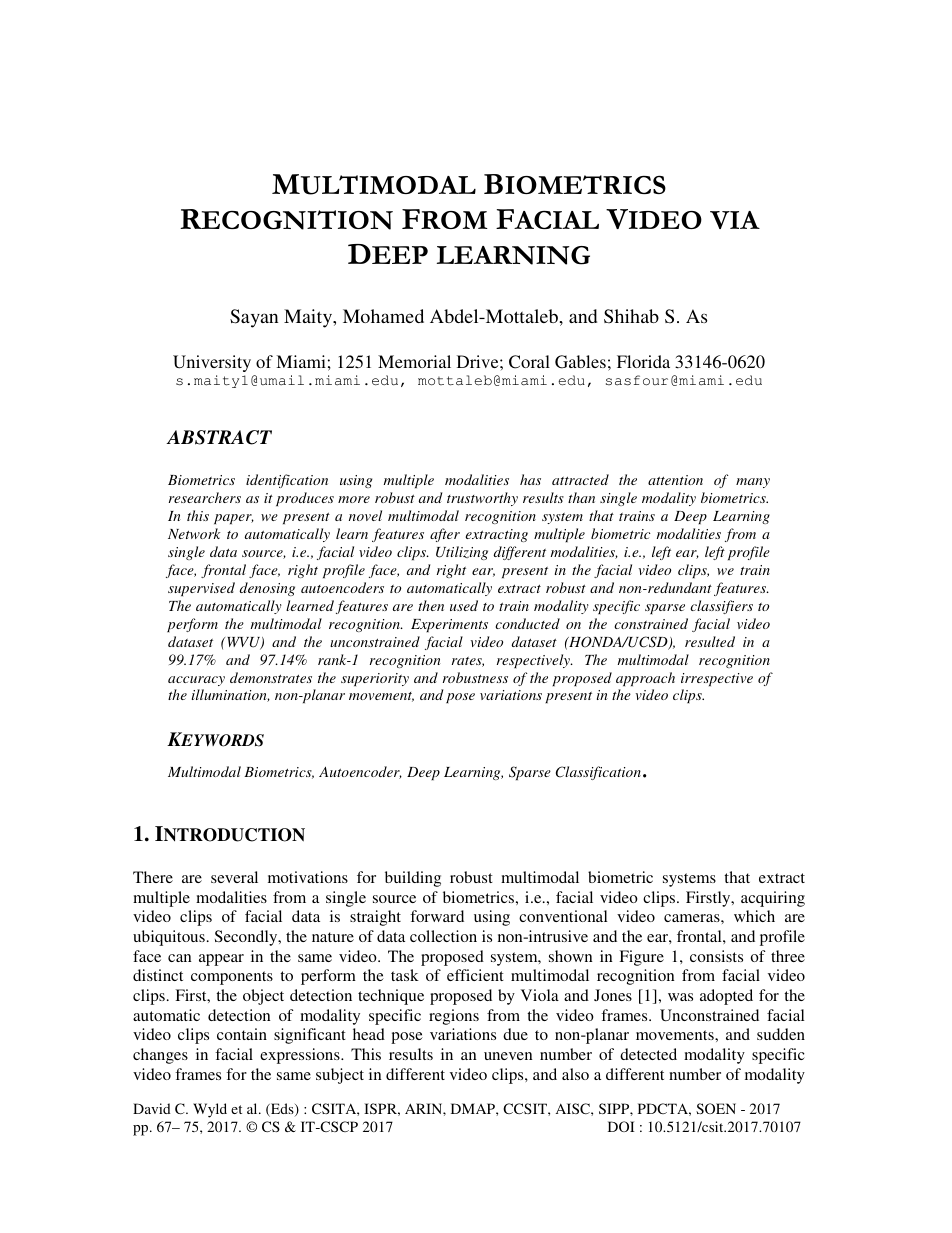  Describe the element at coordinates (212, 363) in the screenshot. I see `University` at that location.
